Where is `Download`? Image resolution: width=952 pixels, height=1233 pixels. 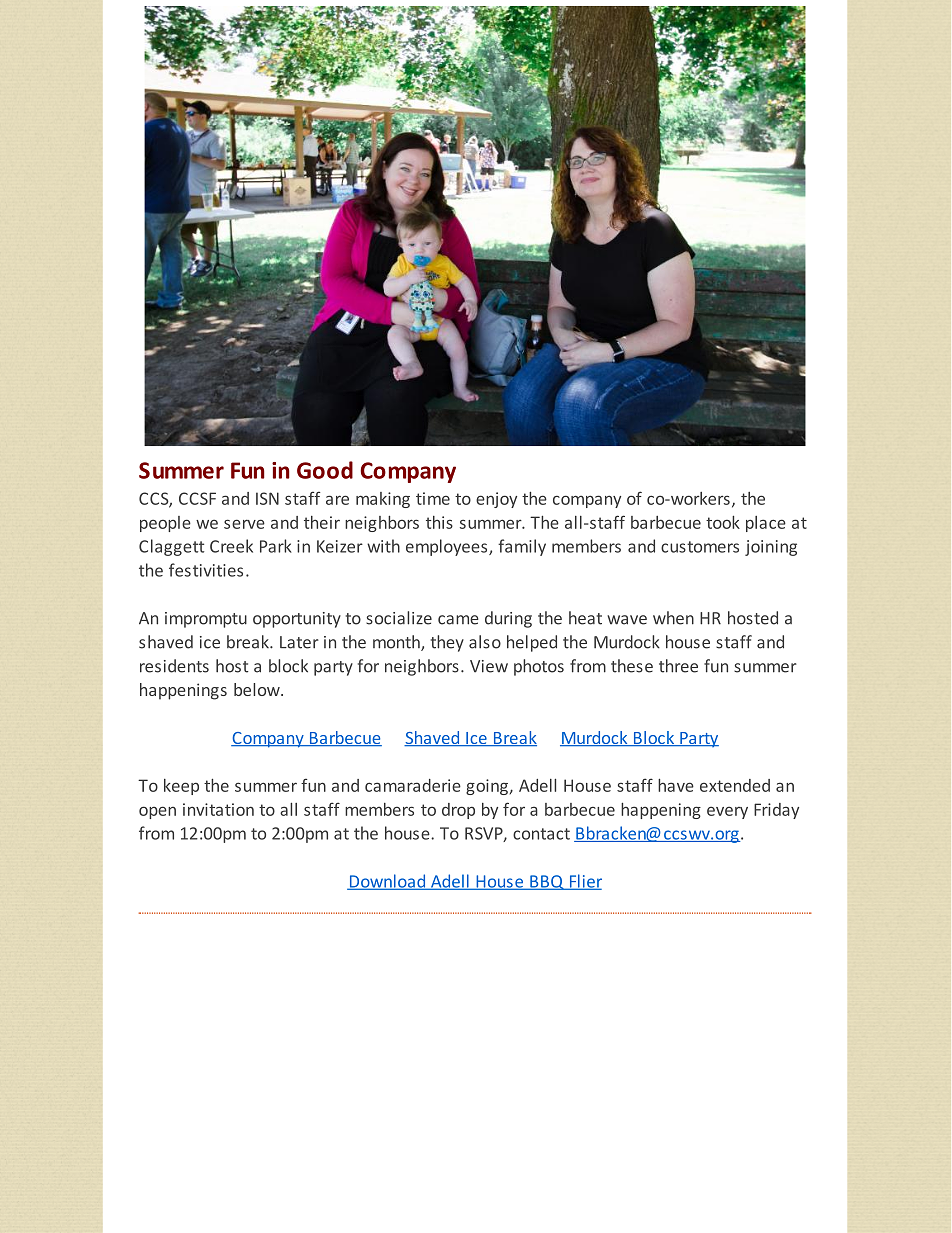
Download is located at coordinates (387, 882).
